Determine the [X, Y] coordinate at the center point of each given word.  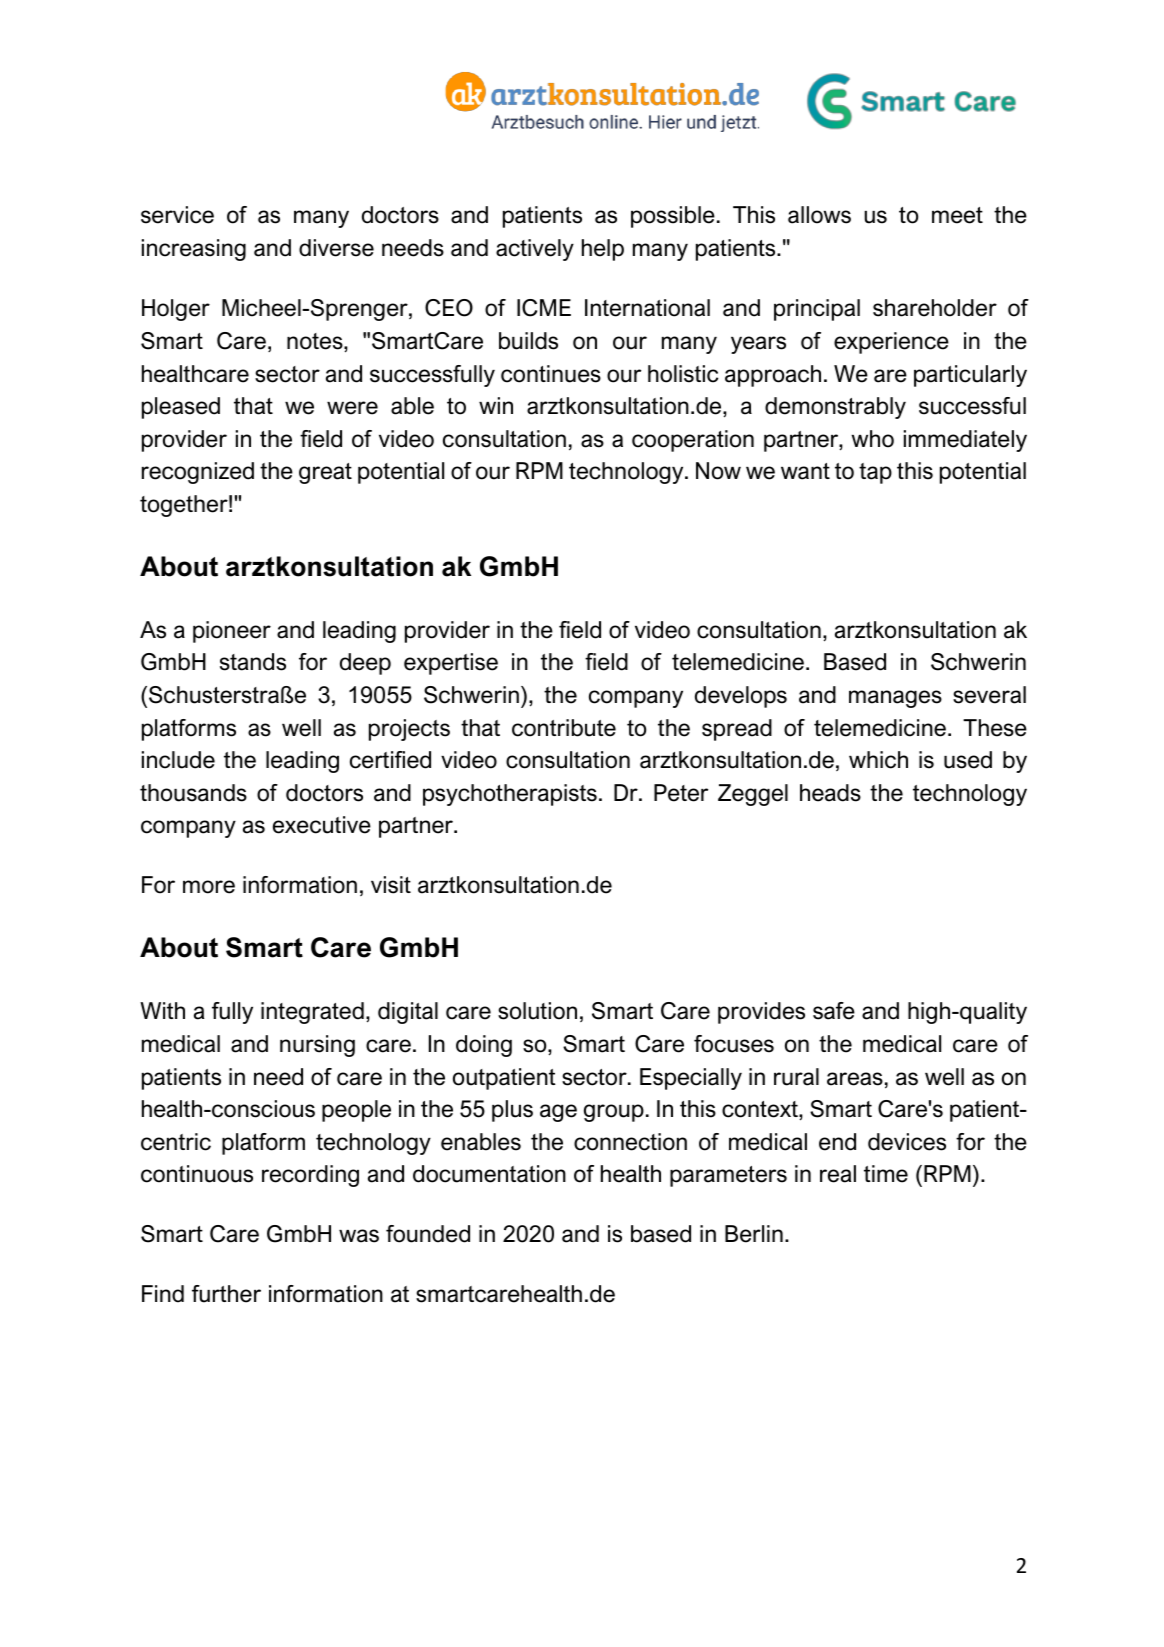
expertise [451, 664]
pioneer [232, 632]
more [209, 887]
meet [957, 215]
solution [537, 1011]
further [226, 1294]
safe [834, 1011]
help [603, 250]
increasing [194, 250]
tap [875, 473]
